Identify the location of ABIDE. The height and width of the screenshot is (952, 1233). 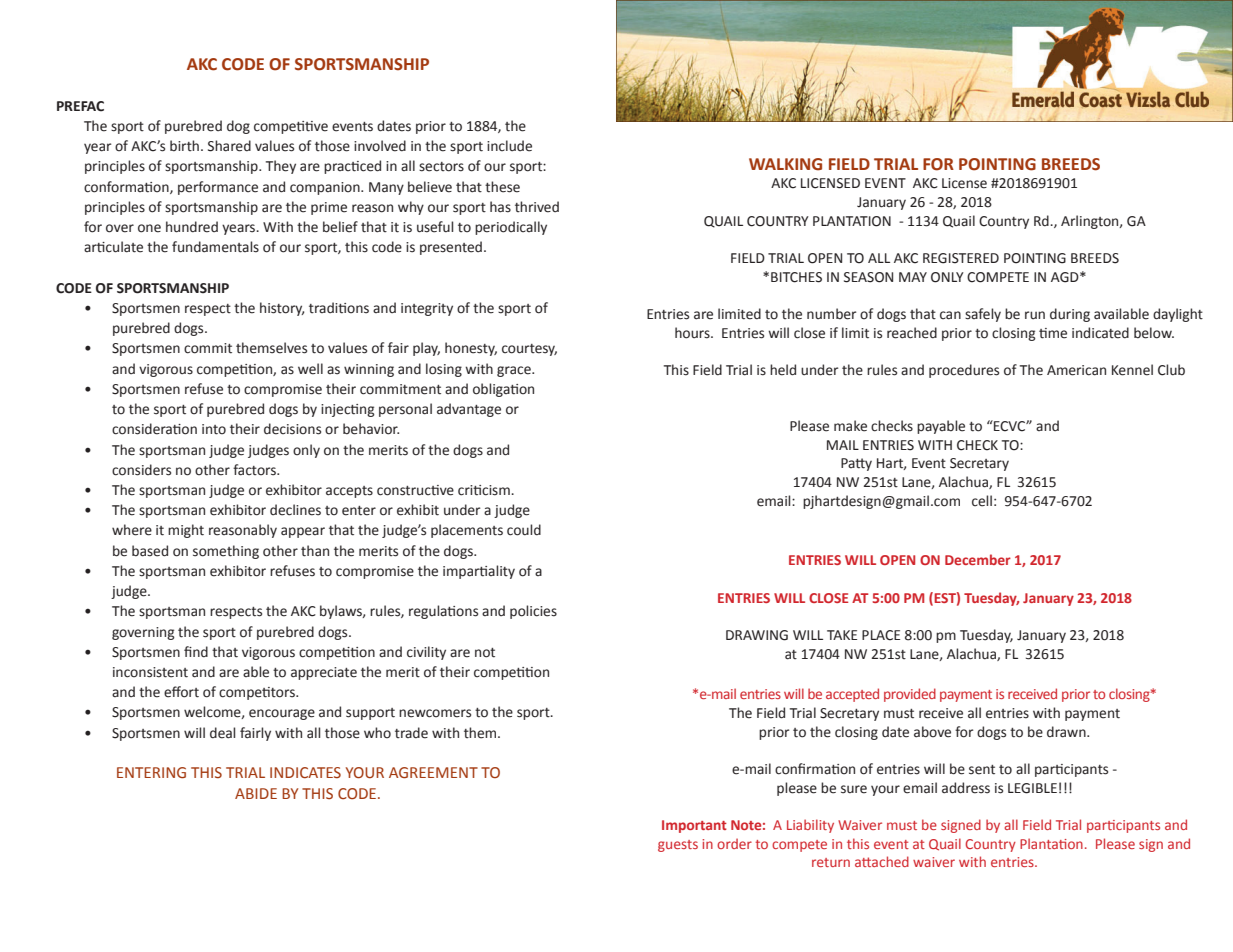
(256, 793).
